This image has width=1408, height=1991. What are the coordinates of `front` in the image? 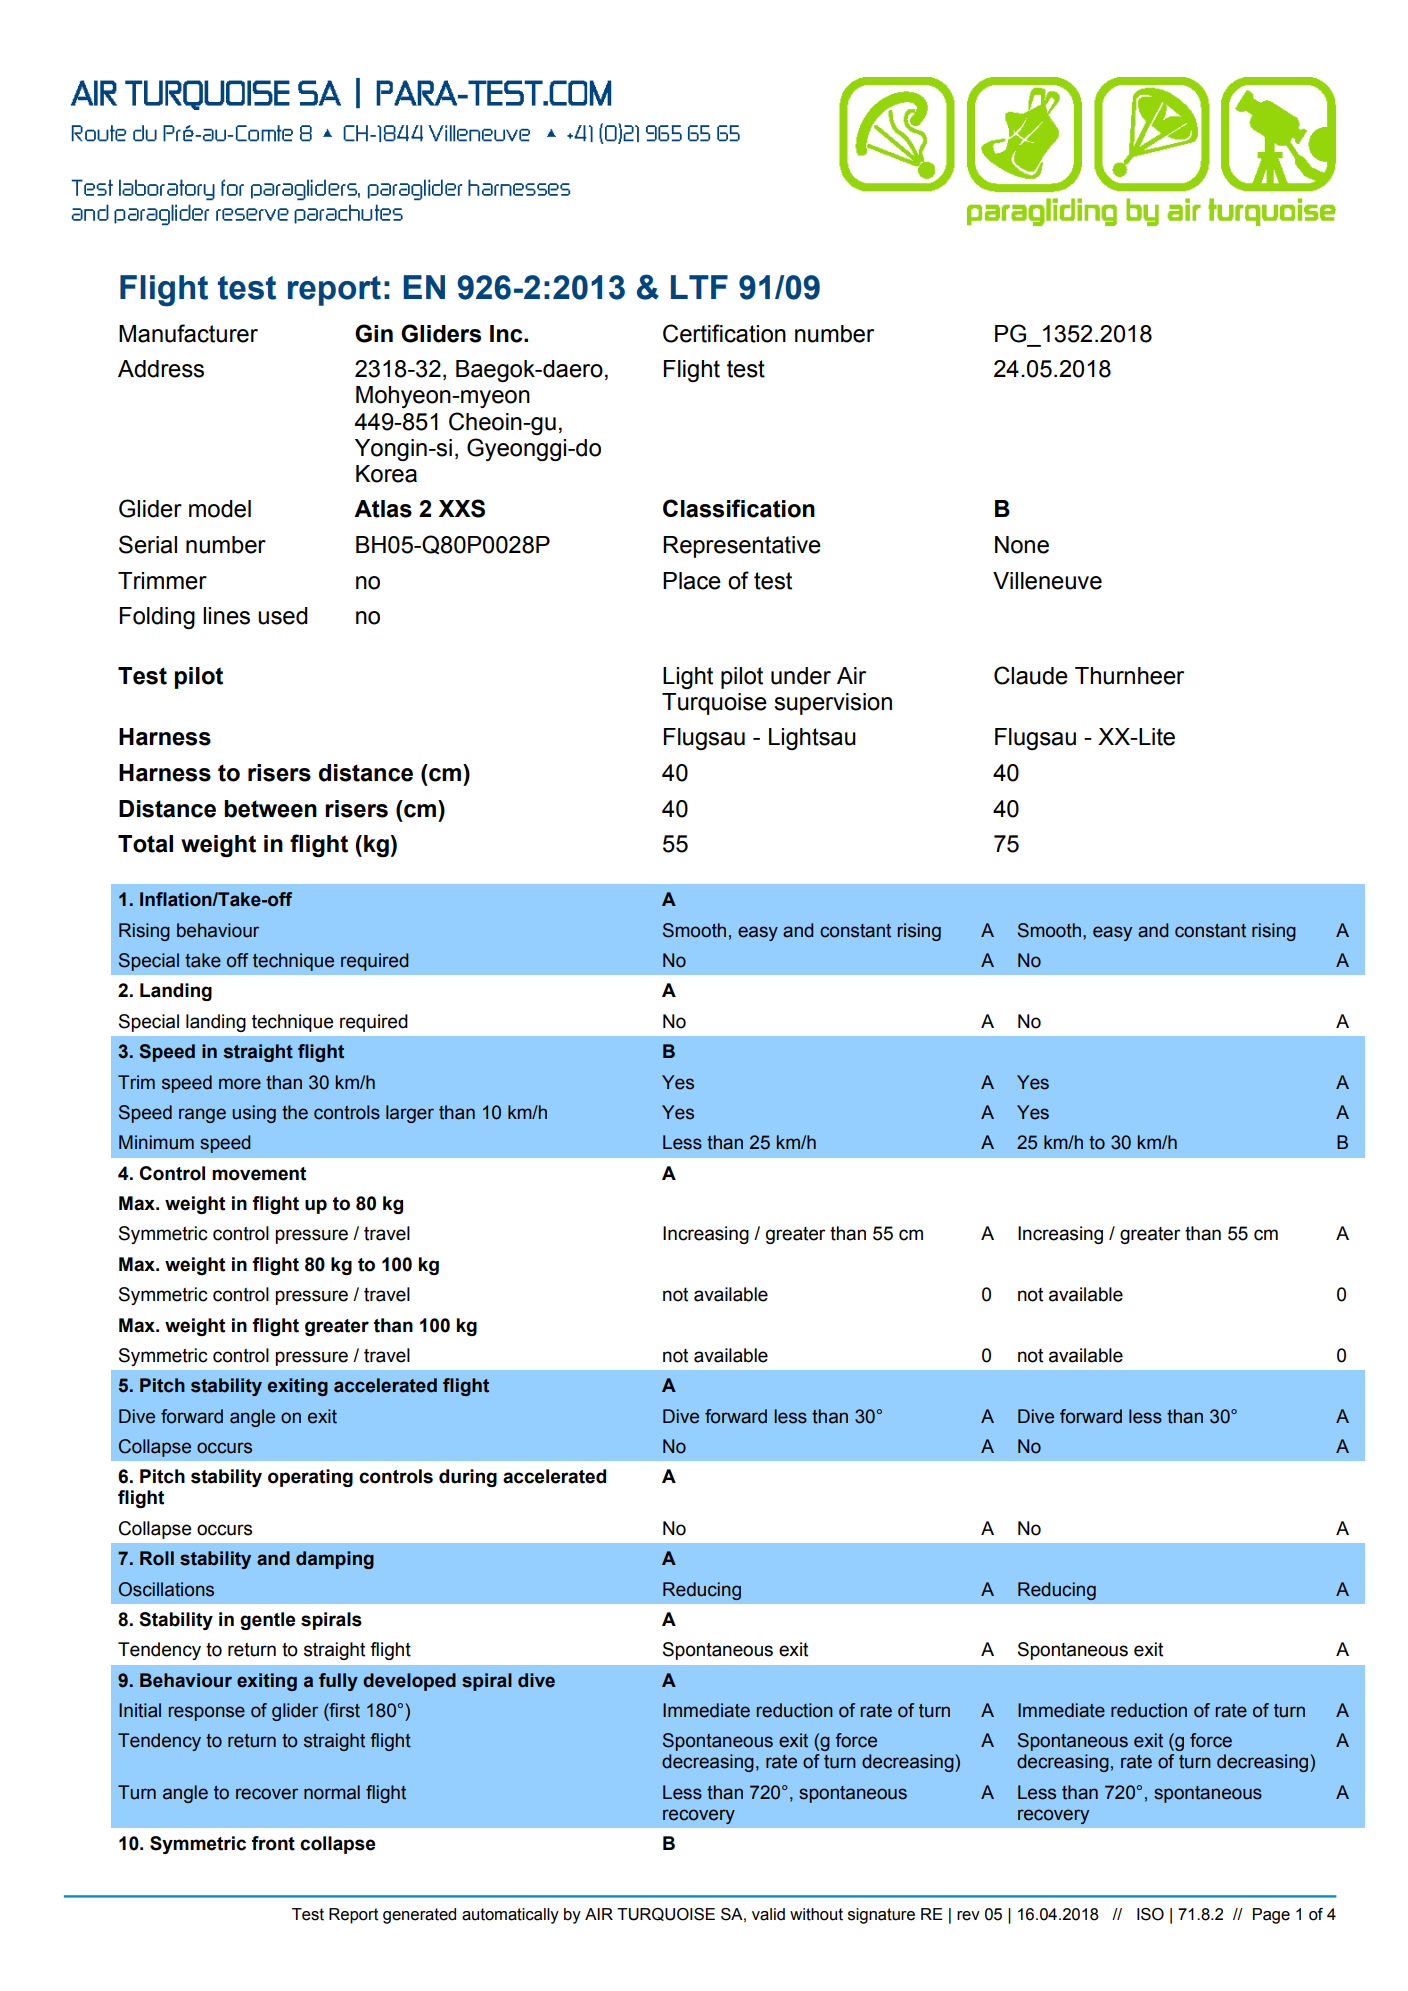 It's located at (273, 1843).
